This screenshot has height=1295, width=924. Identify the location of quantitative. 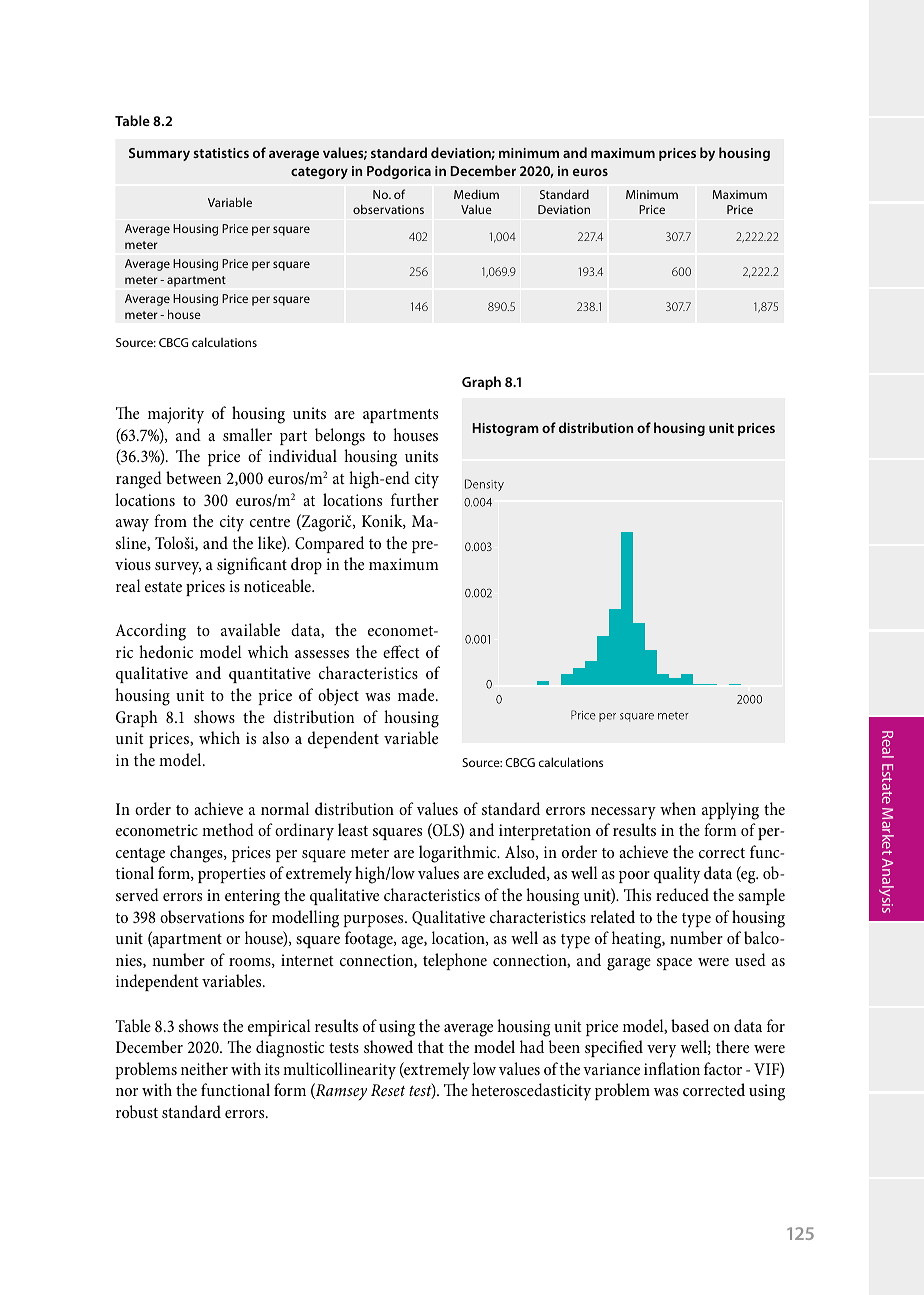
(270, 675).
